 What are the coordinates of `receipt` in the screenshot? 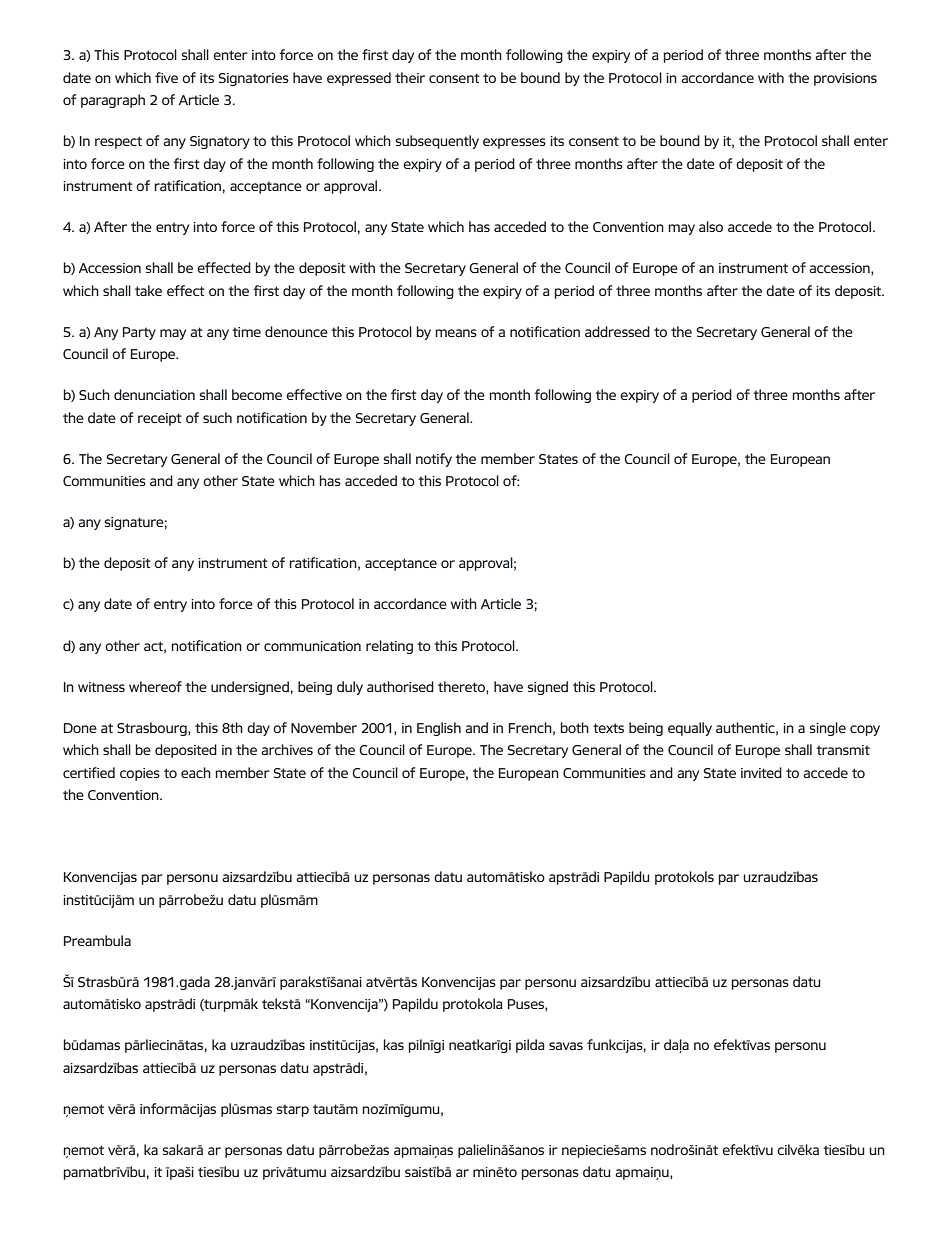 It's located at (160, 419).
